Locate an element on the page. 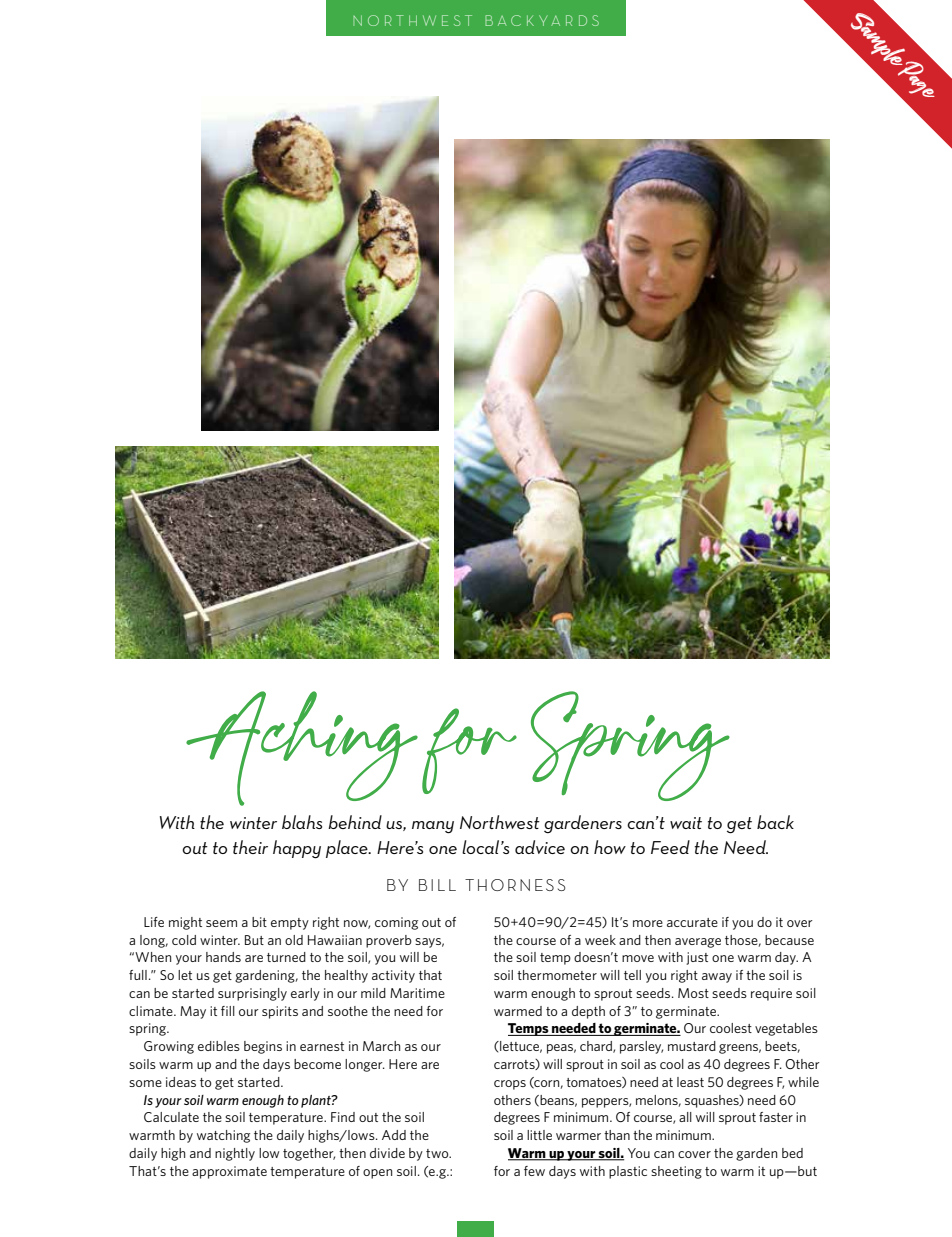  surprisingly is located at coordinates (252, 994).
